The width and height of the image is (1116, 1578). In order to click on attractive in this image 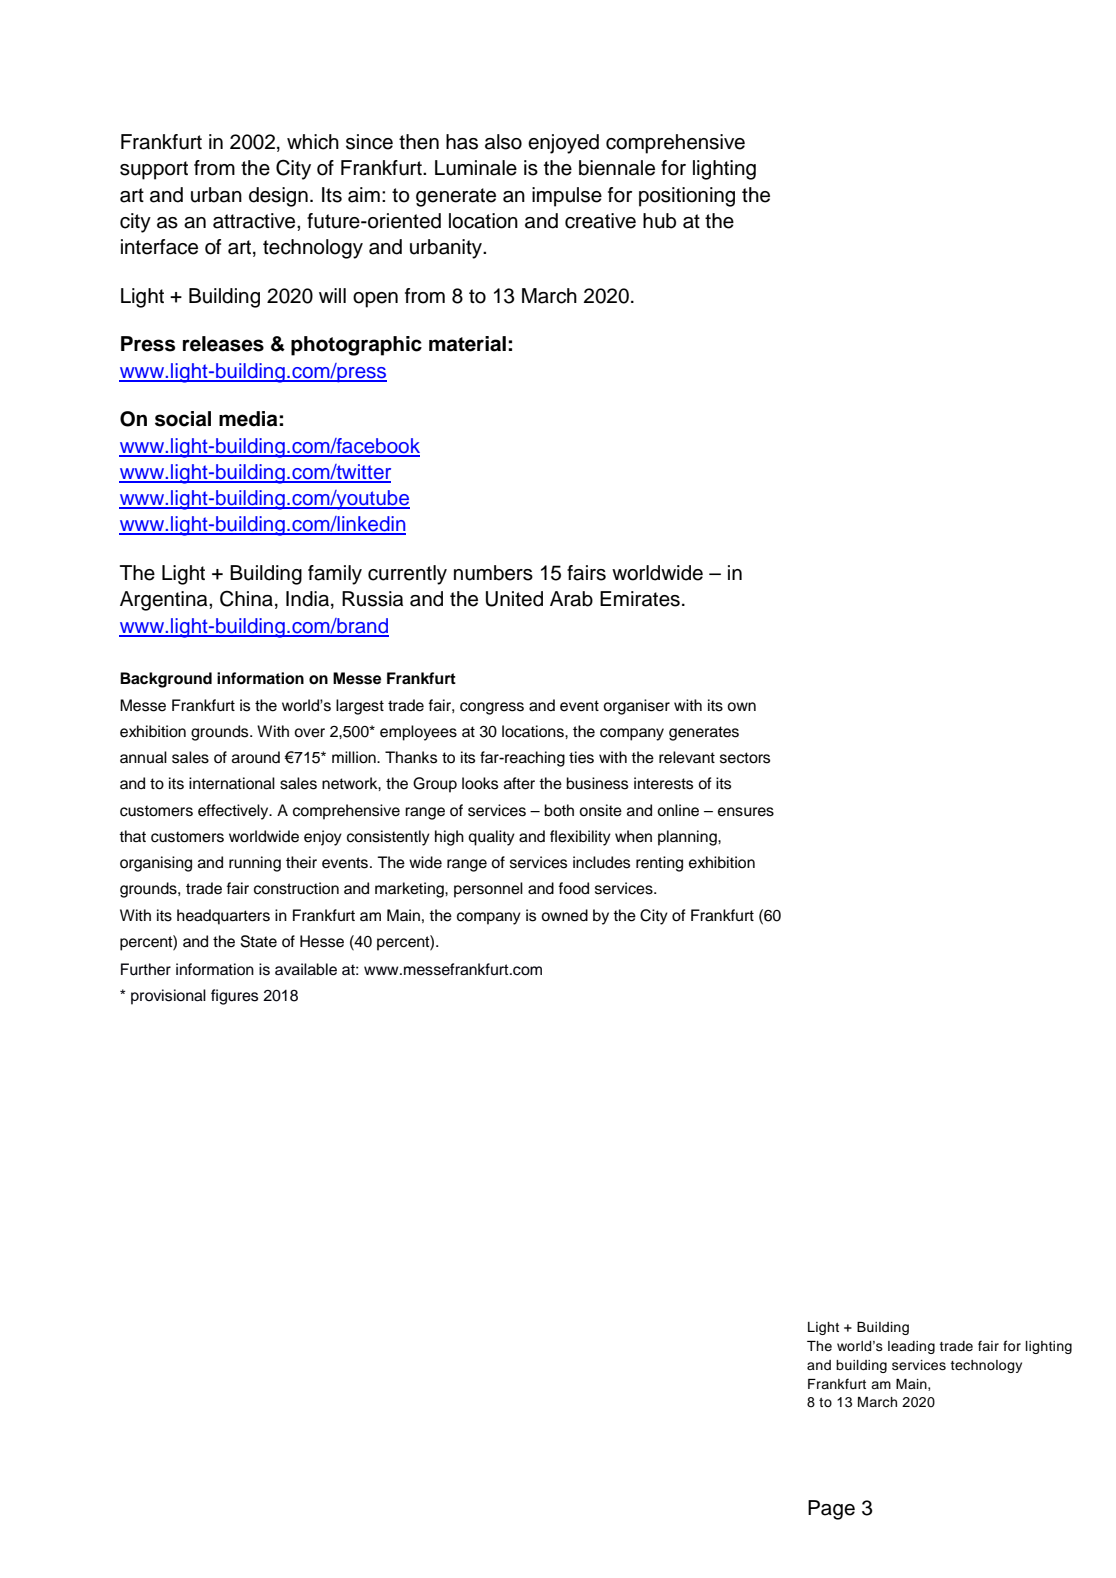, I will do `click(255, 221)`.
